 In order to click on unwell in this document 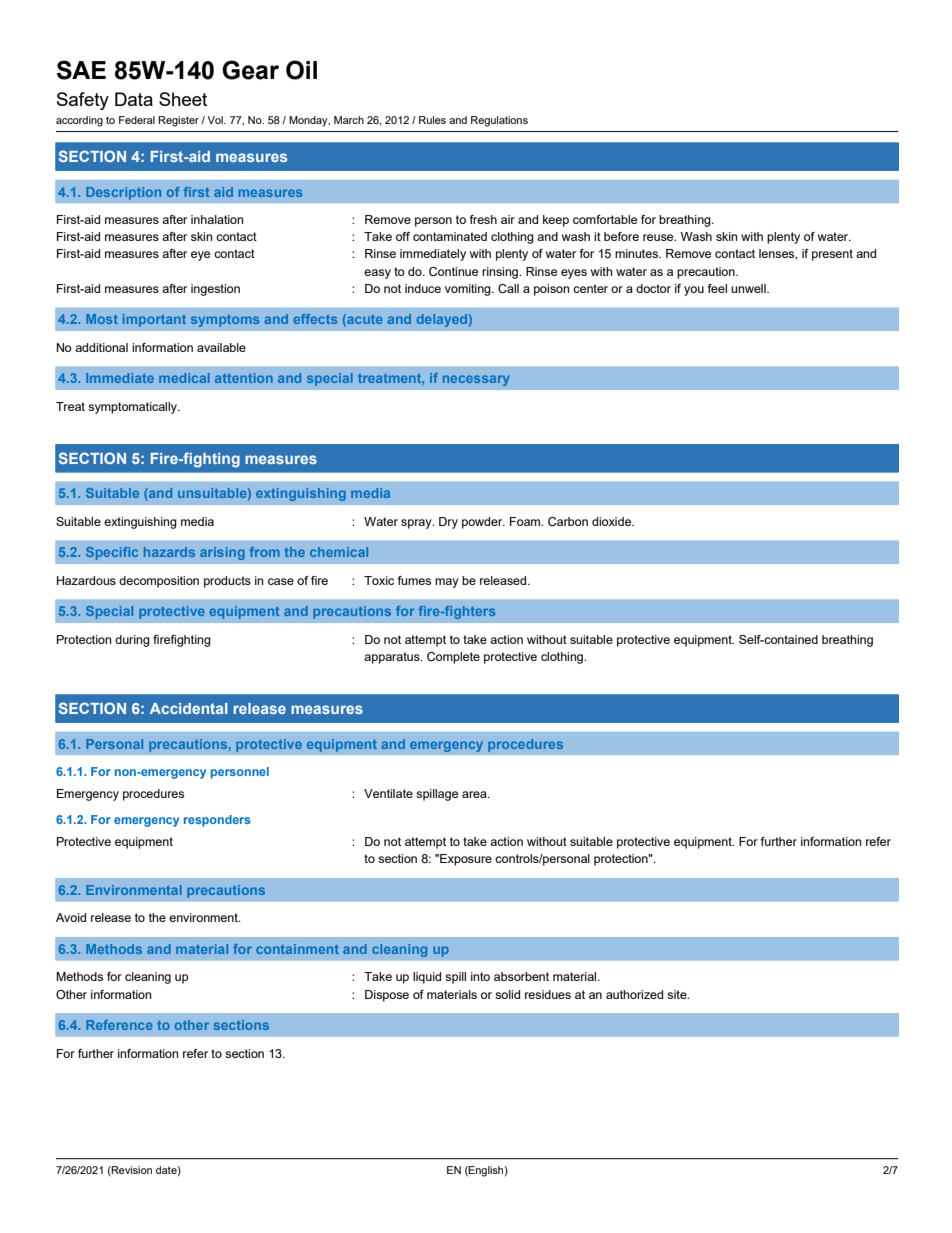, I will do `click(749, 288)`.
